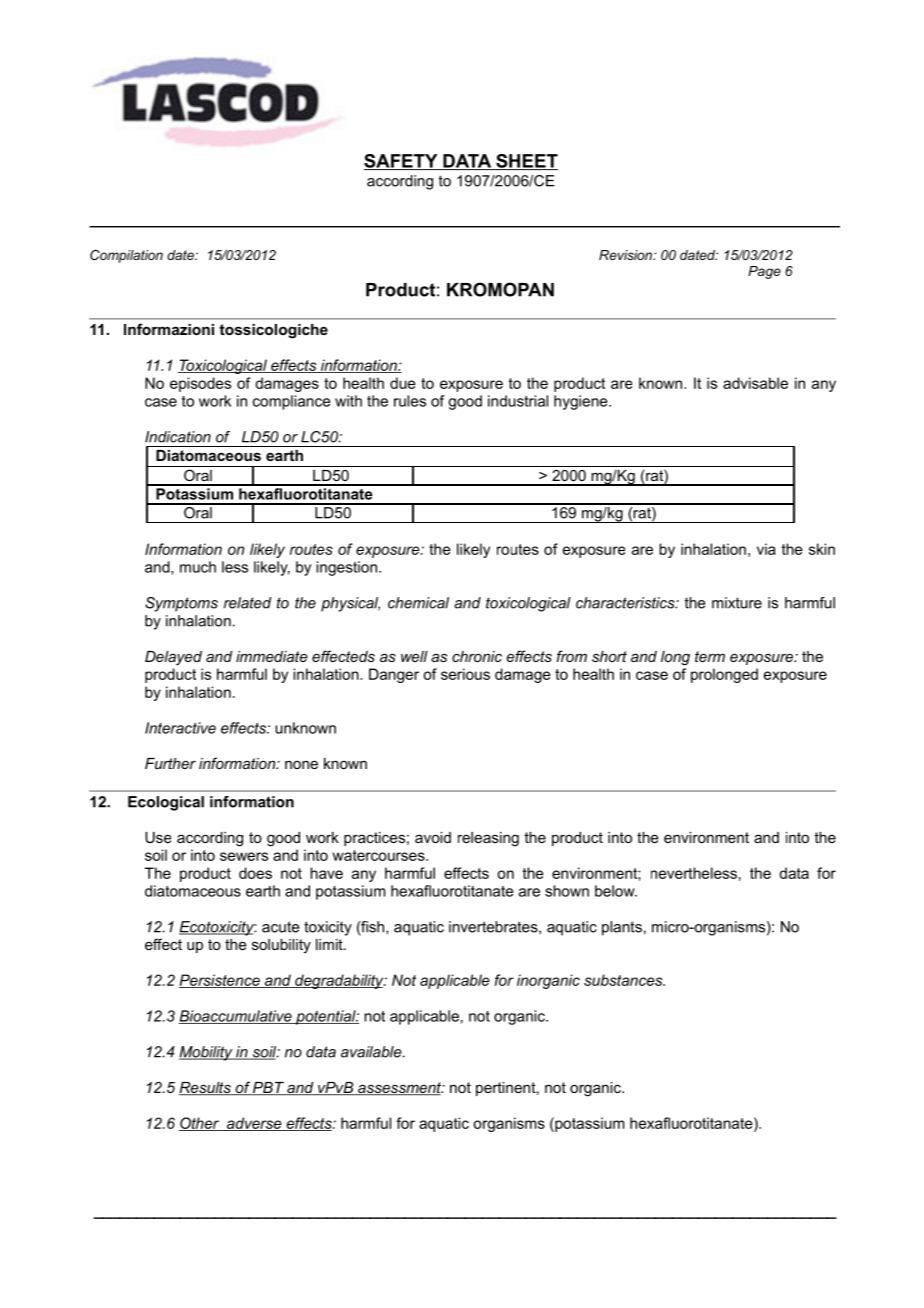 This screenshot has width=924, height=1308. I want to click on chronic, so click(477, 656).
